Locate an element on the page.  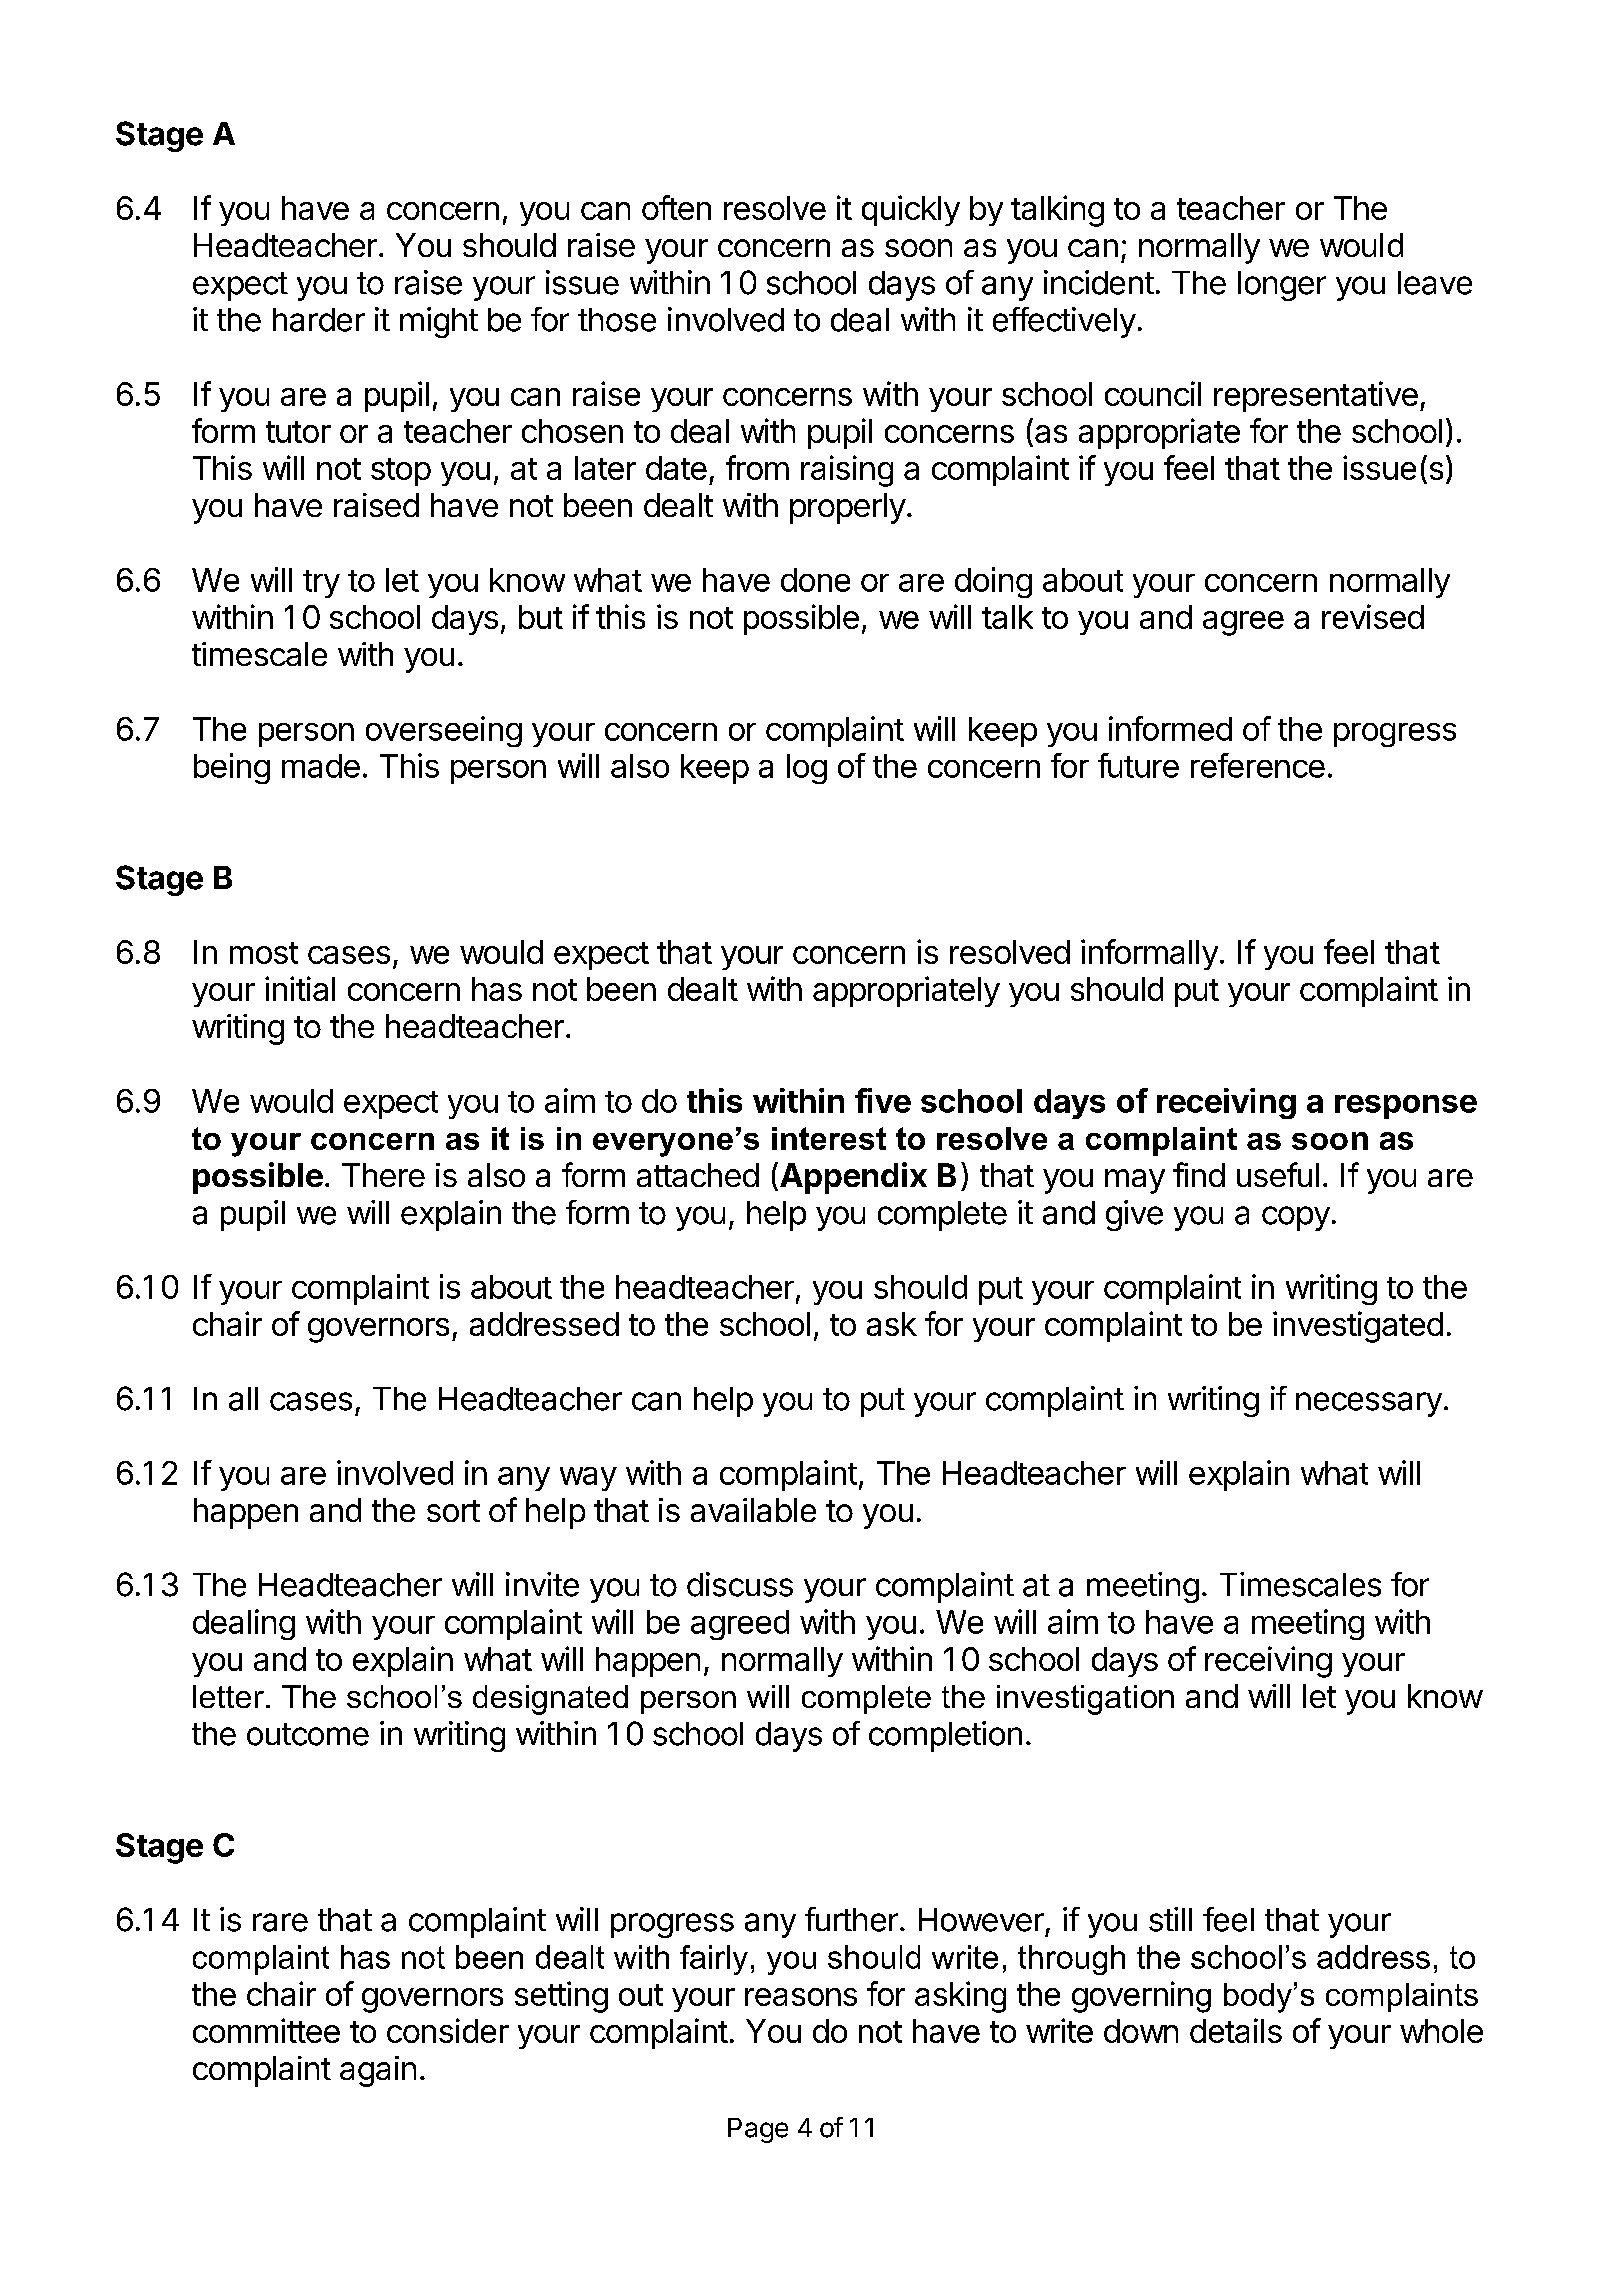
log is located at coordinates (807, 769).
